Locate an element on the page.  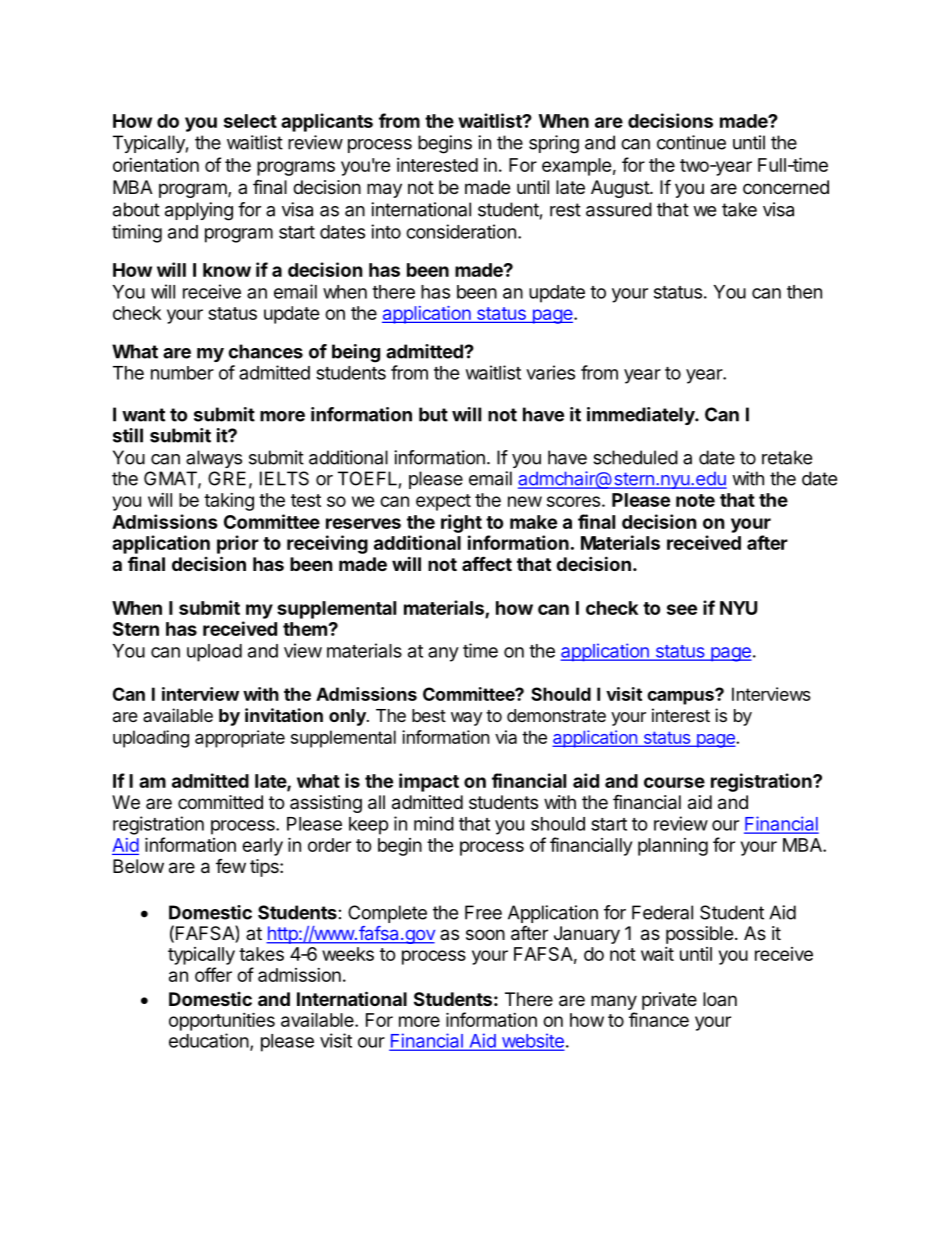
loan is located at coordinates (720, 999).
